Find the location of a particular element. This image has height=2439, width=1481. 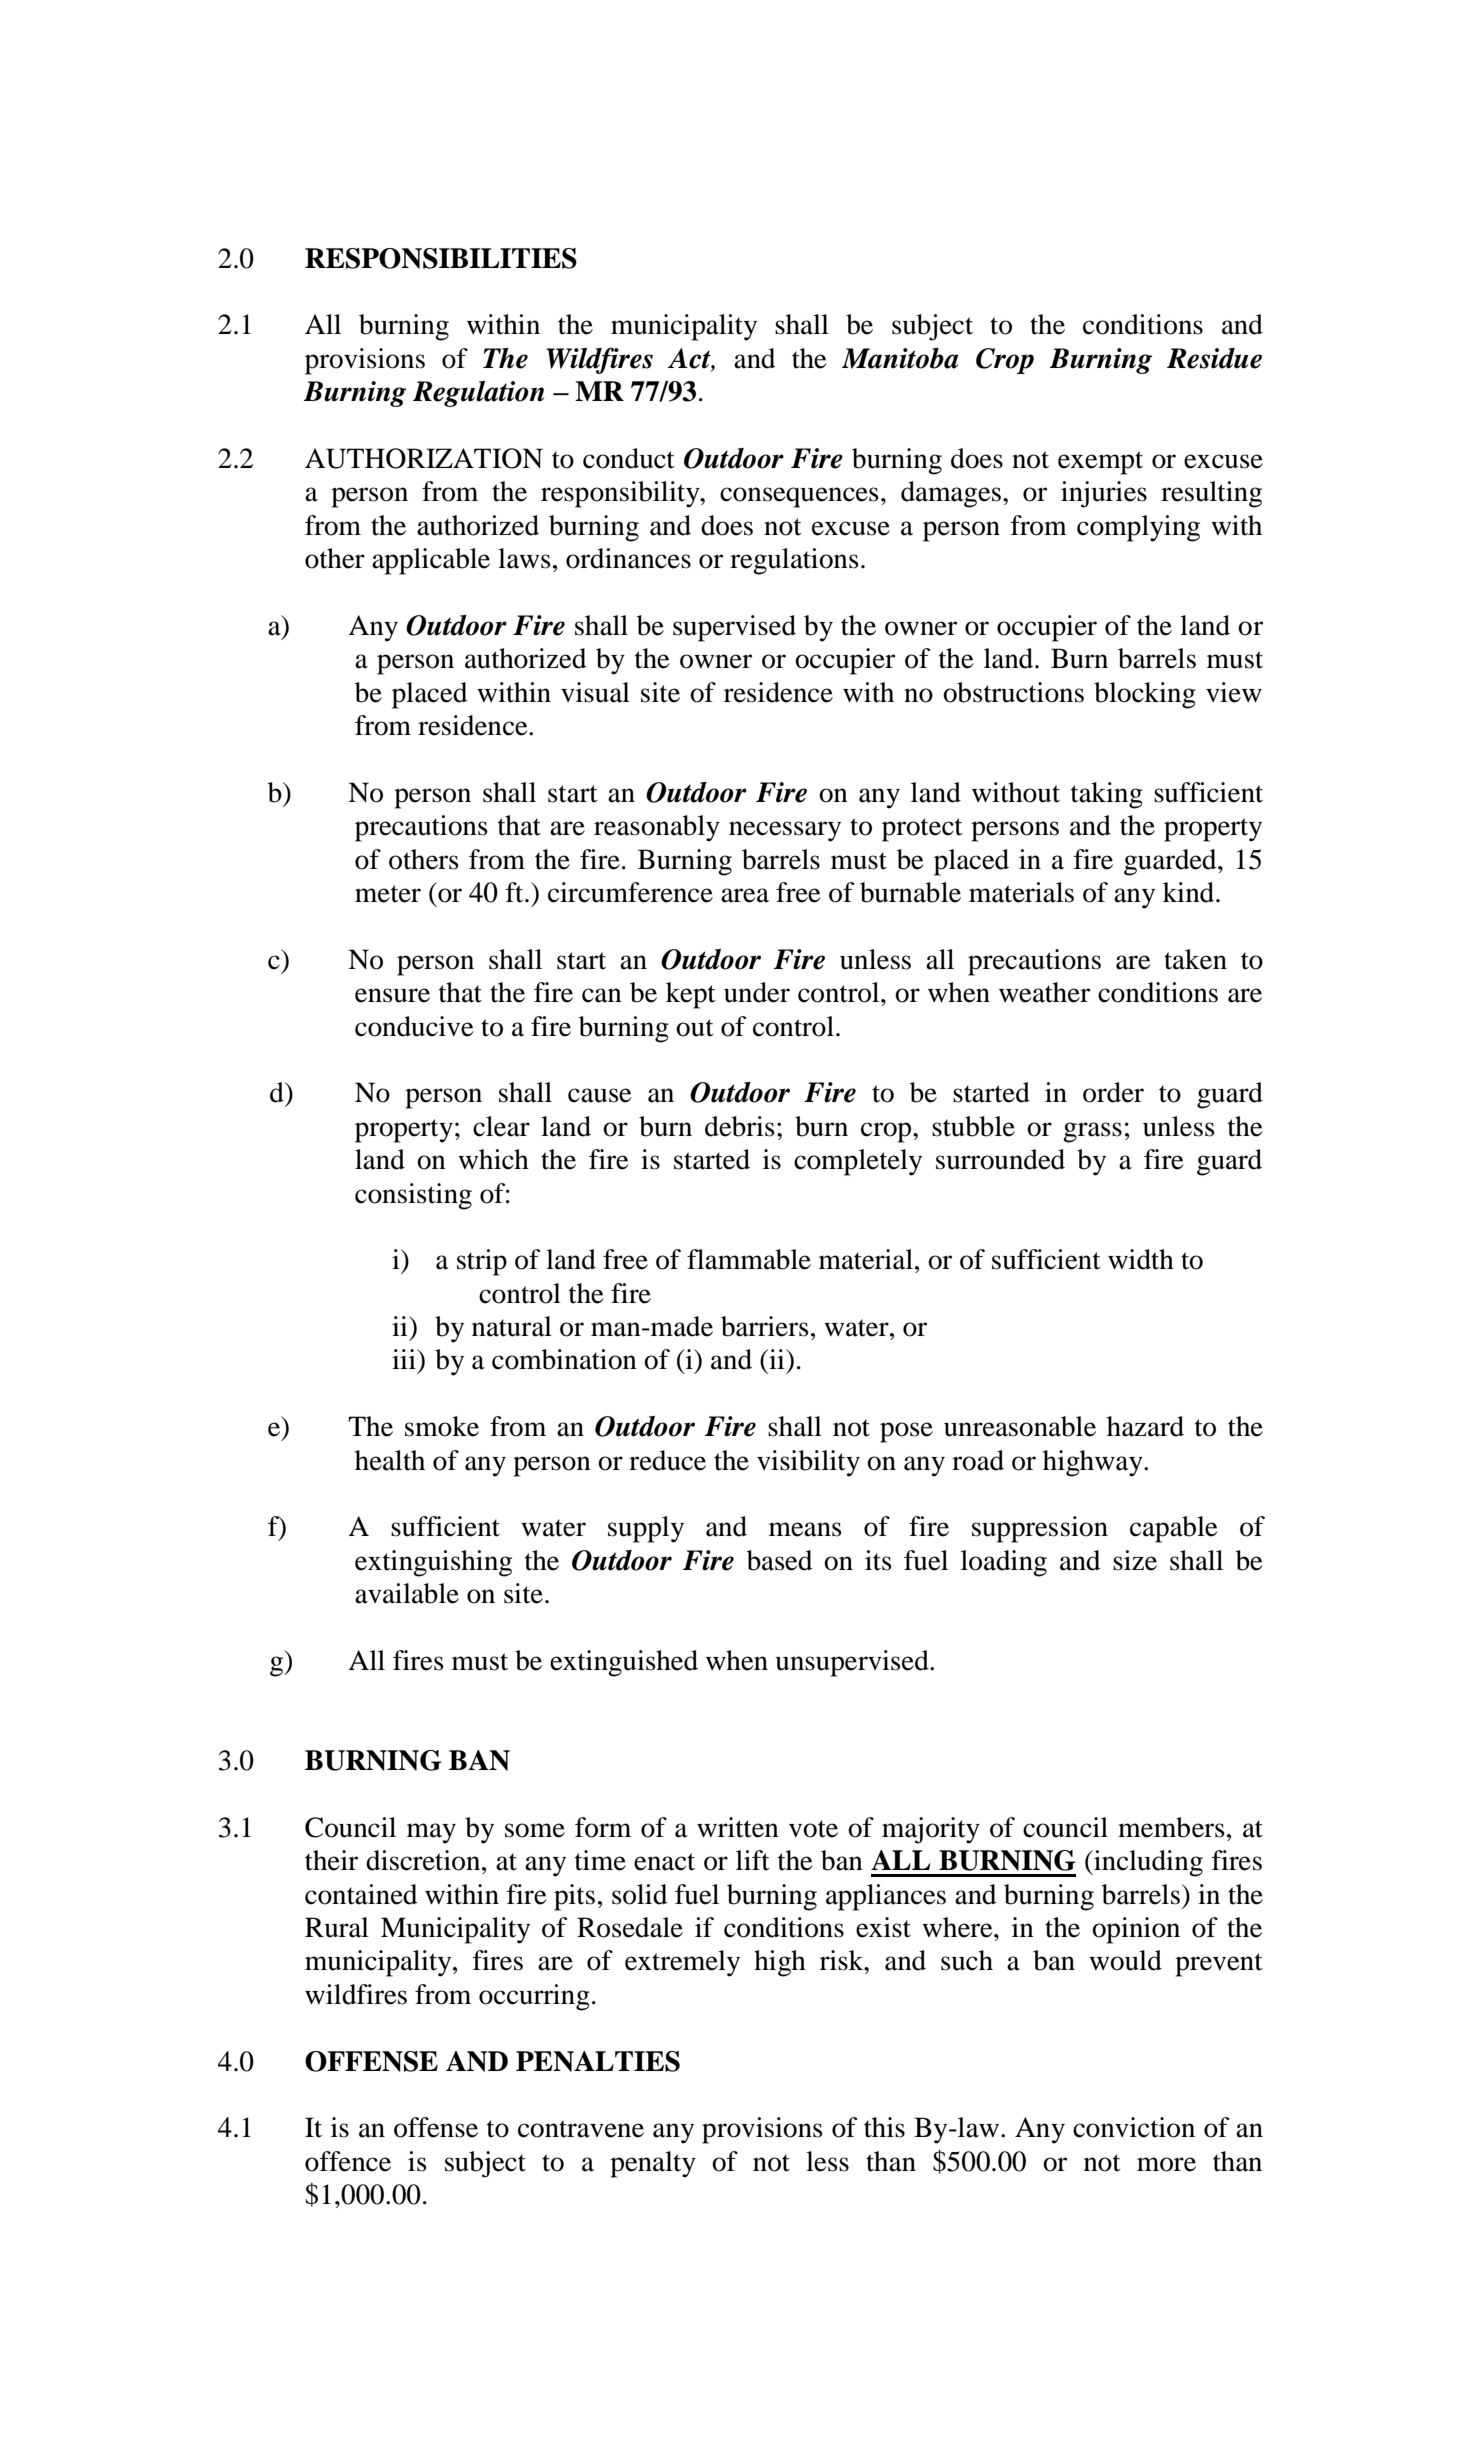

Residue is located at coordinates (1214, 358).
